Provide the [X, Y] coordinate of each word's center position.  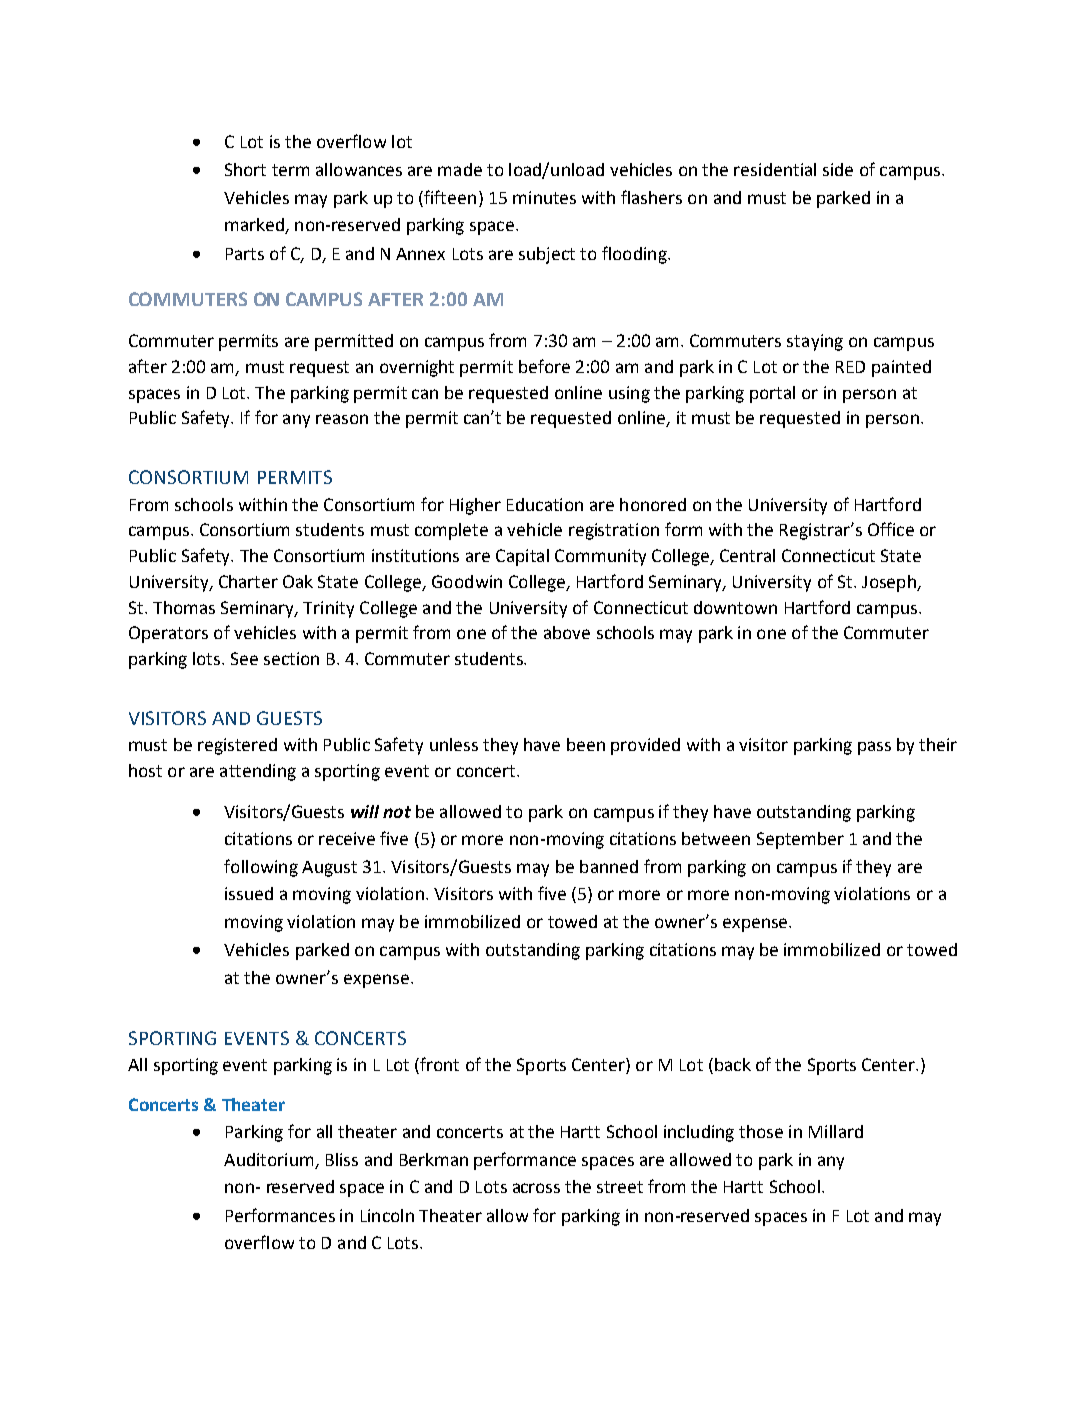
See [244, 658]
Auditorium [268, 1159]
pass [874, 748]
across [536, 1188]
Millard [836, 1131]
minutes [544, 197]
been [586, 744]
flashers [651, 197]
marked [255, 226]
